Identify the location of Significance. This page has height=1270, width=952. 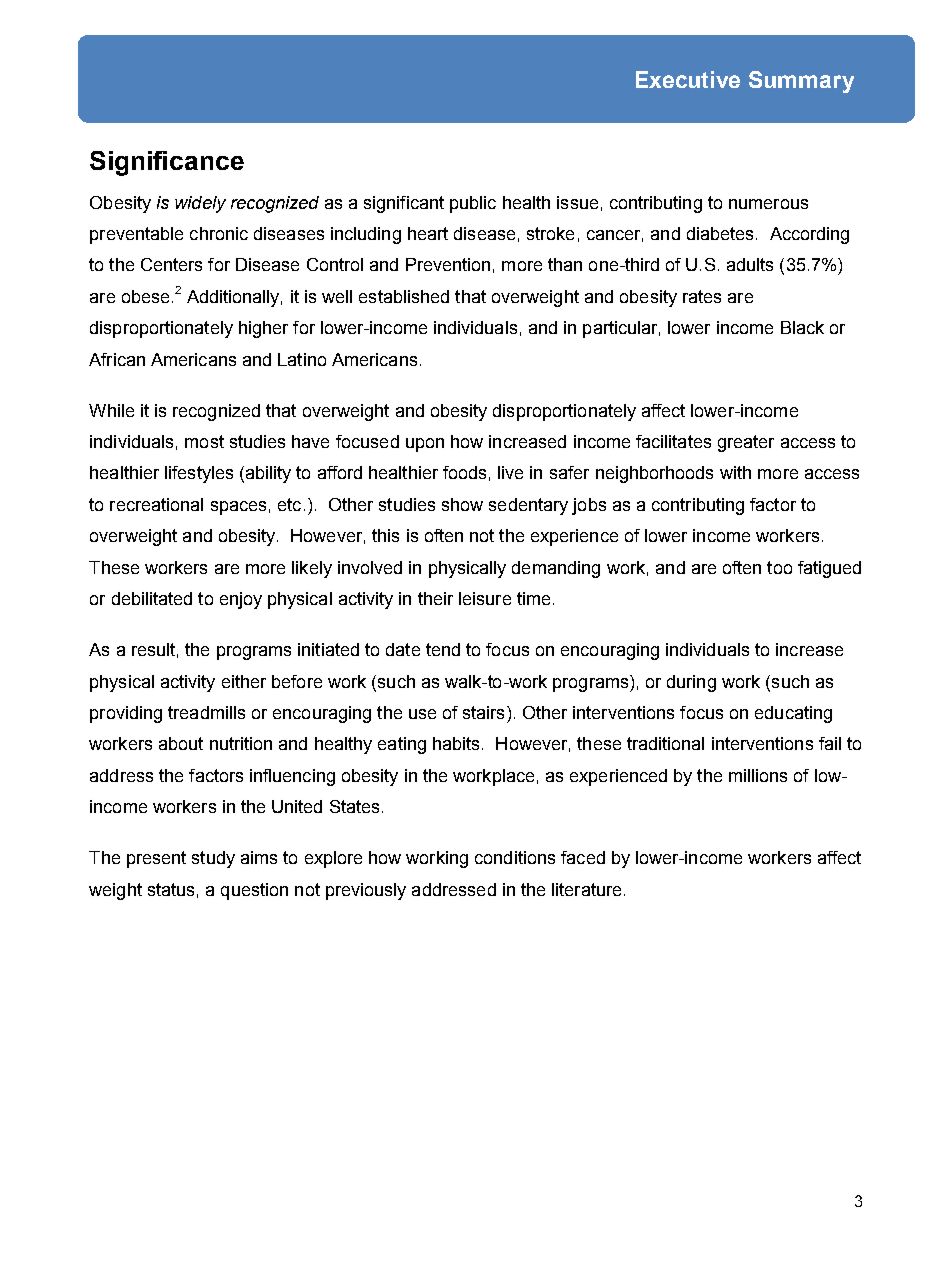
(167, 163).
